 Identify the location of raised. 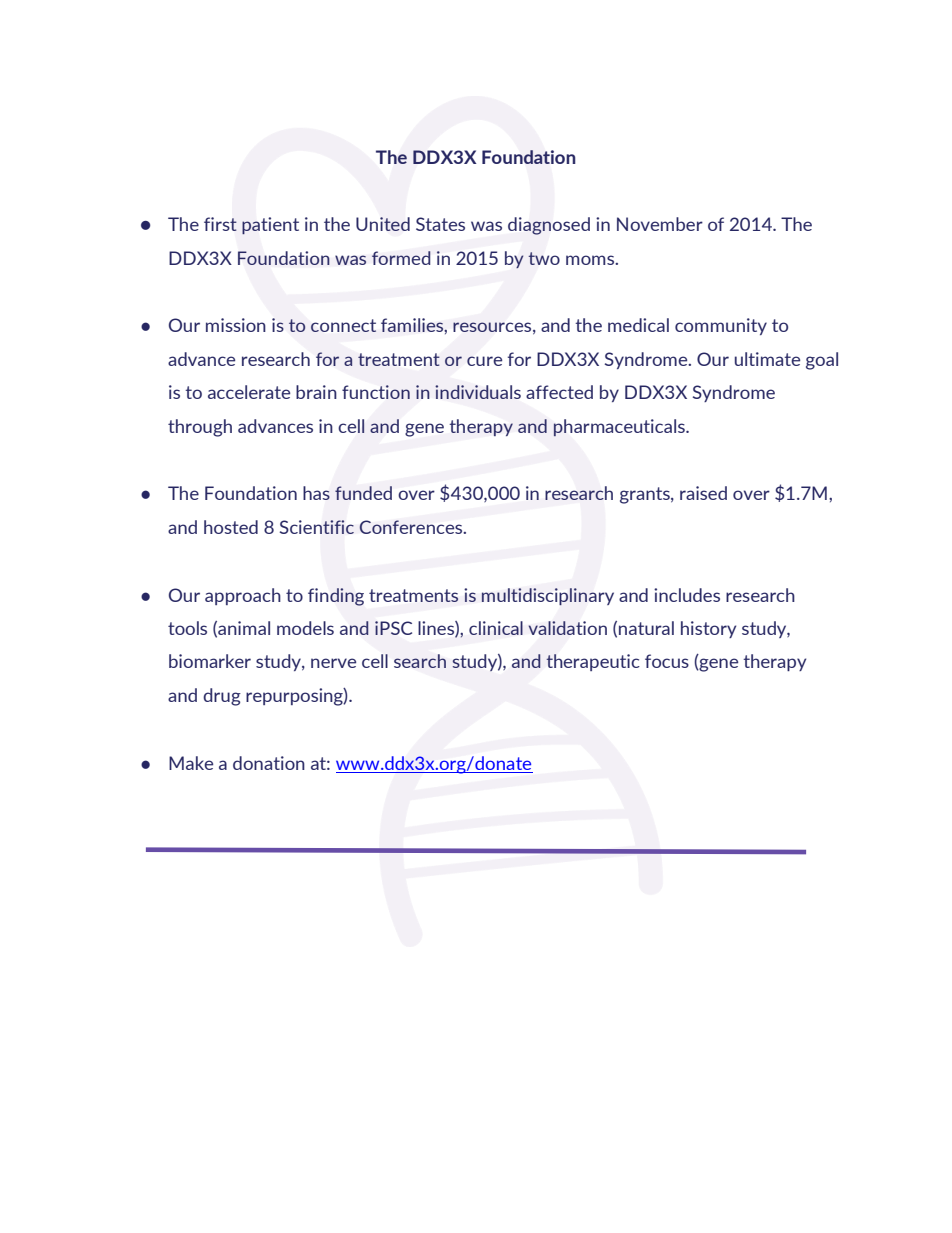
(703, 493).
